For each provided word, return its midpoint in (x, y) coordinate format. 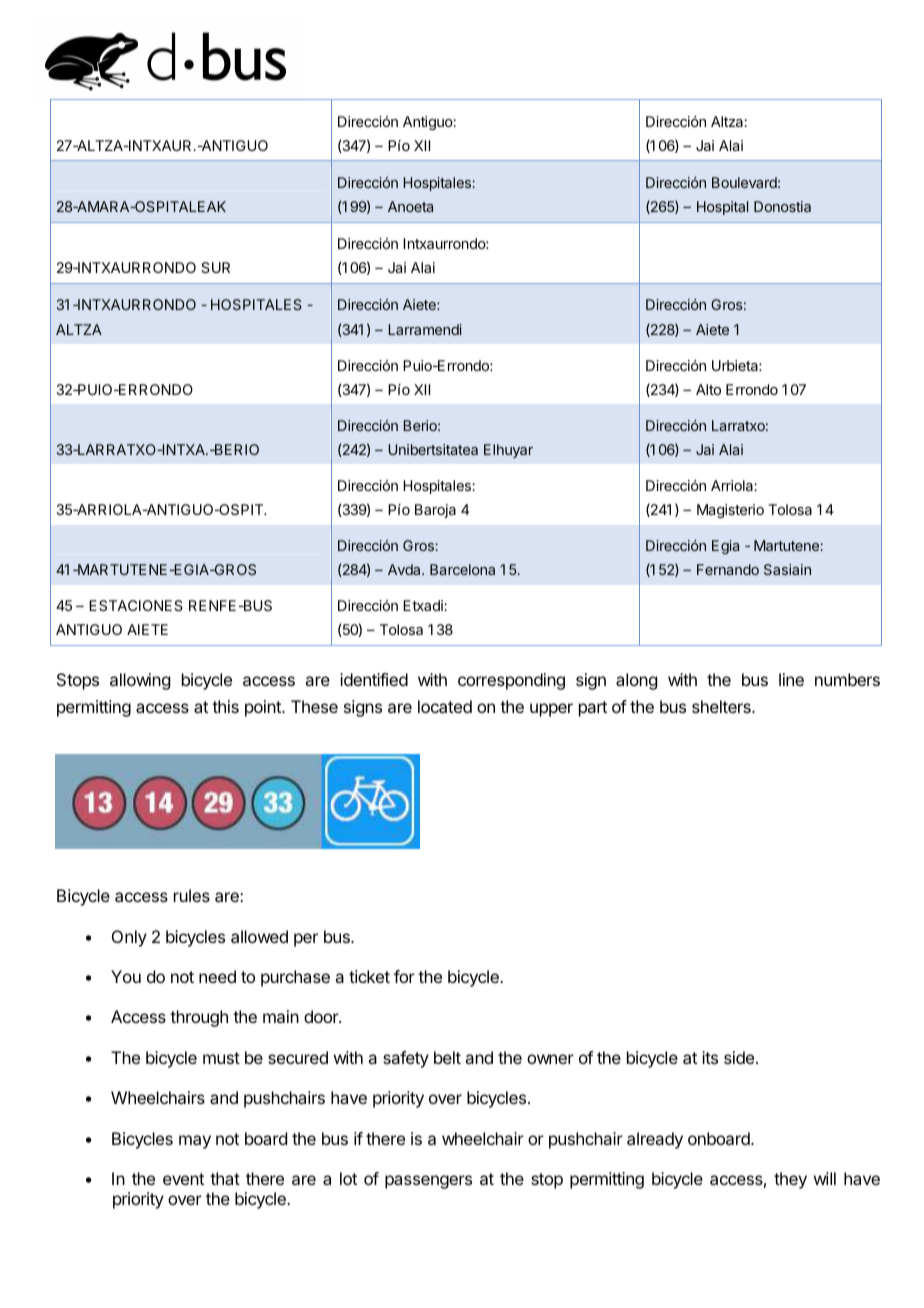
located (445, 706)
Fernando (728, 569)
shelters (722, 706)
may (195, 1142)
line (791, 679)
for (404, 976)
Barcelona (462, 569)
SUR (215, 267)
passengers (428, 1182)
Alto (708, 389)
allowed (259, 936)
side (740, 1057)
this (225, 706)
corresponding (511, 681)
